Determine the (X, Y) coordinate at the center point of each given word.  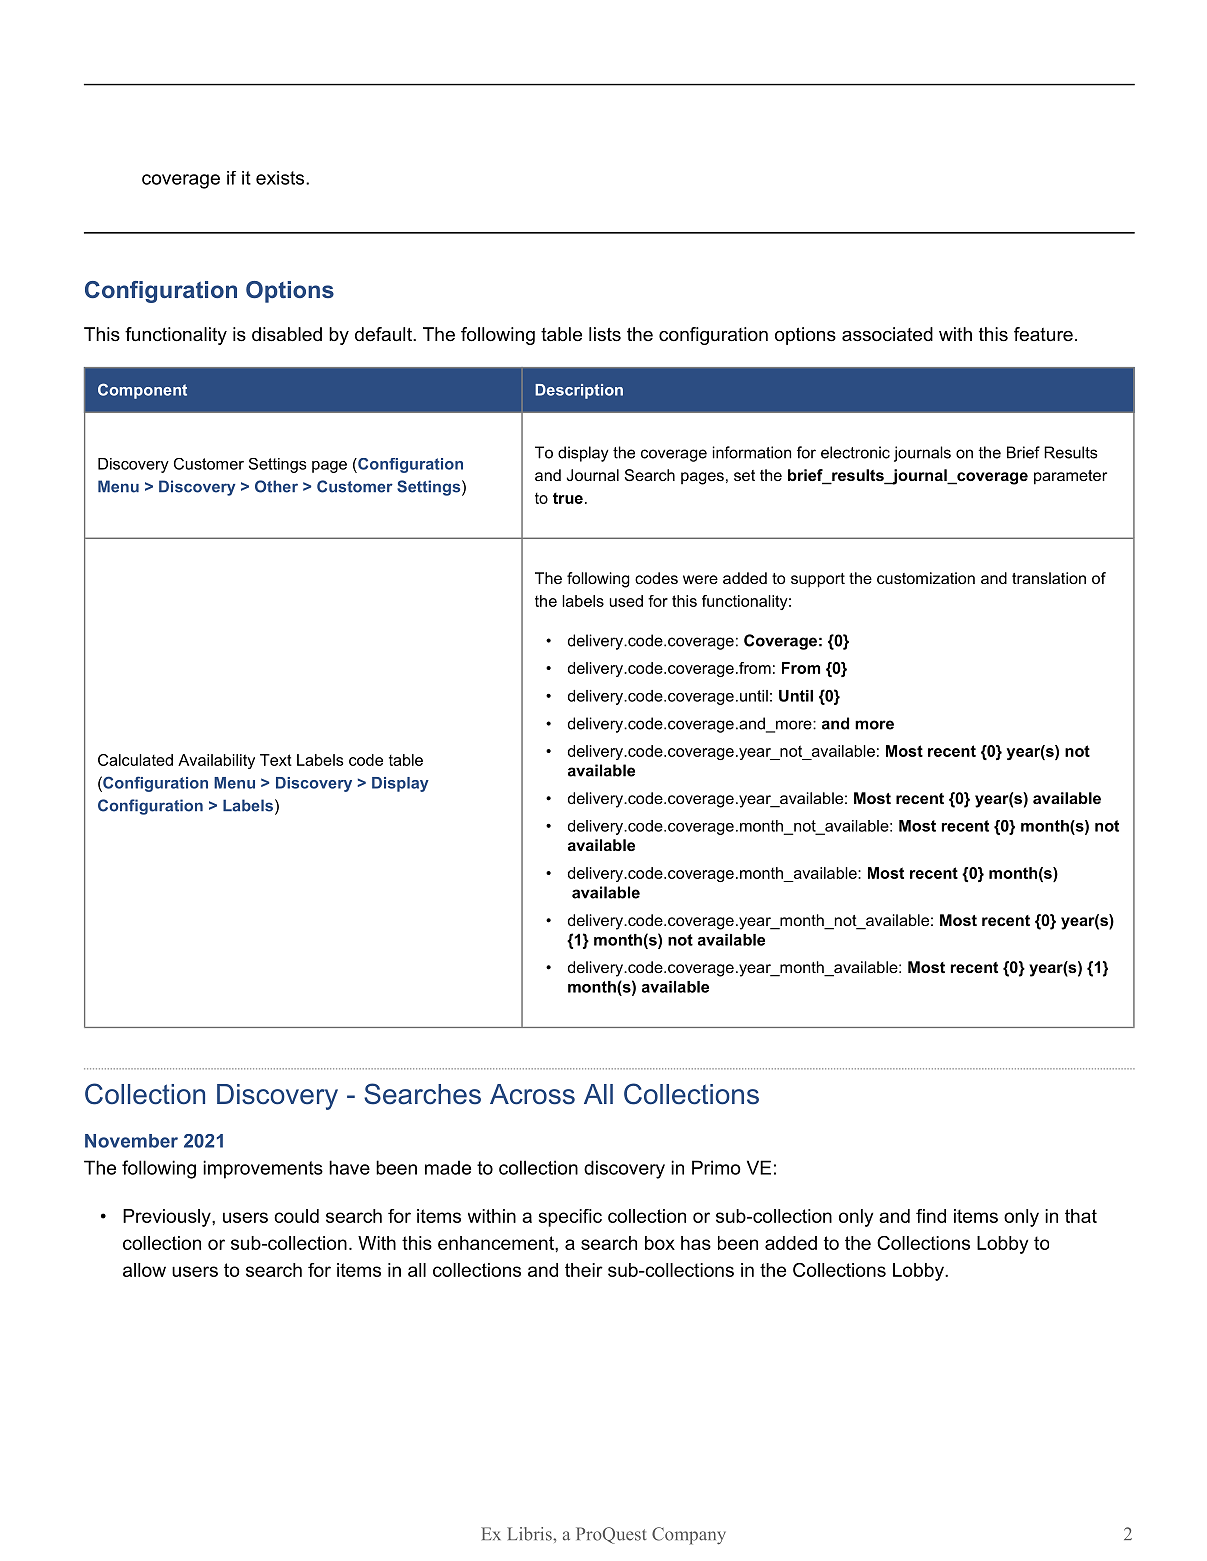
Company (689, 1536)
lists (605, 334)
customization (926, 578)
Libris (530, 1534)
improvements (263, 1169)
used (626, 601)
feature (1043, 334)
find (931, 1216)
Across (532, 1094)
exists (281, 178)
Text (276, 760)
